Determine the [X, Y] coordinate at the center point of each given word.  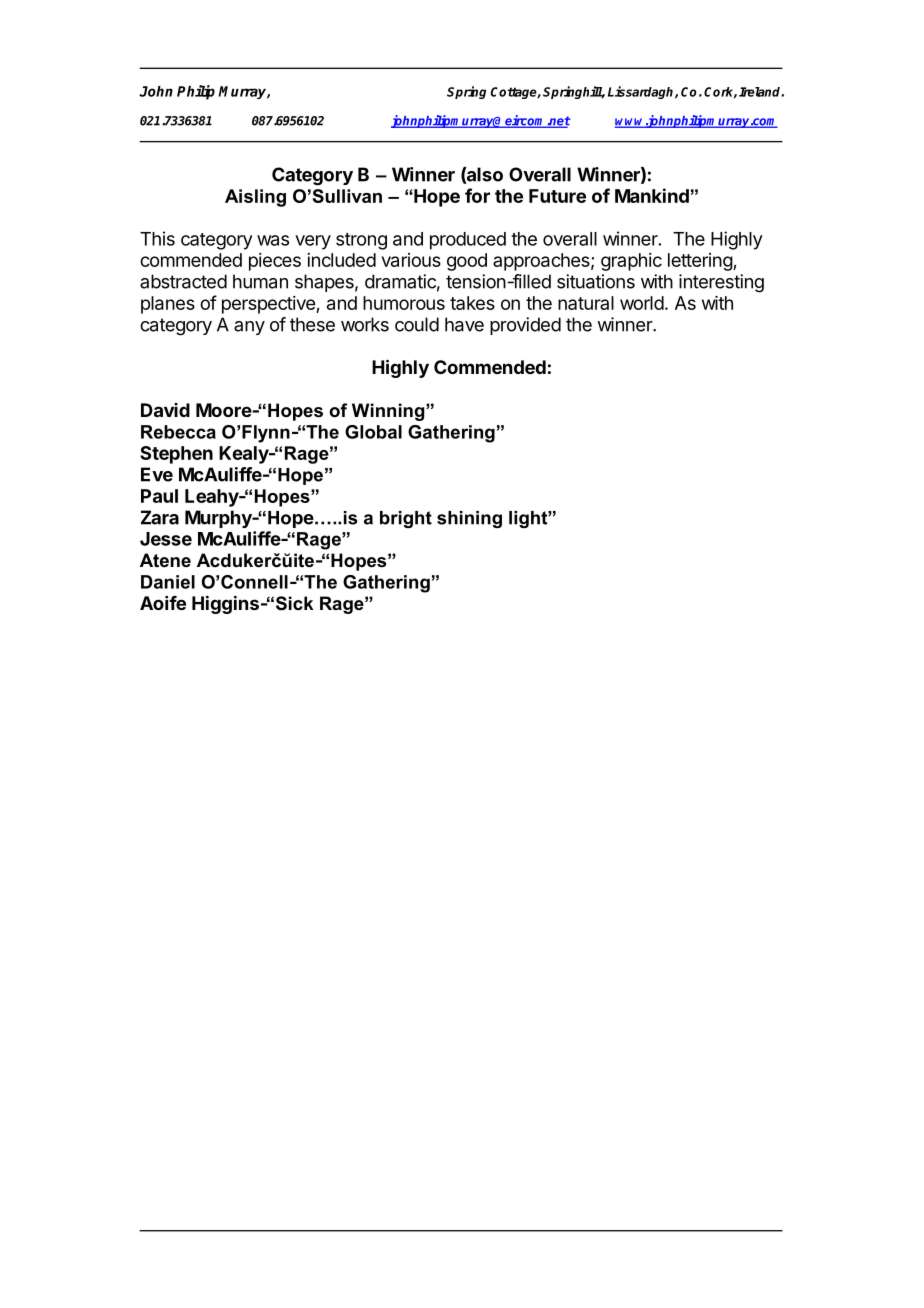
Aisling [255, 198]
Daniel [168, 582]
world [642, 303]
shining [469, 519]
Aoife [163, 603]
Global [373, 432]
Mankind [652, 195]
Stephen [176, 455]
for [477, 195]
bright [406, 519]
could [417, 324]
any [249, 328]
